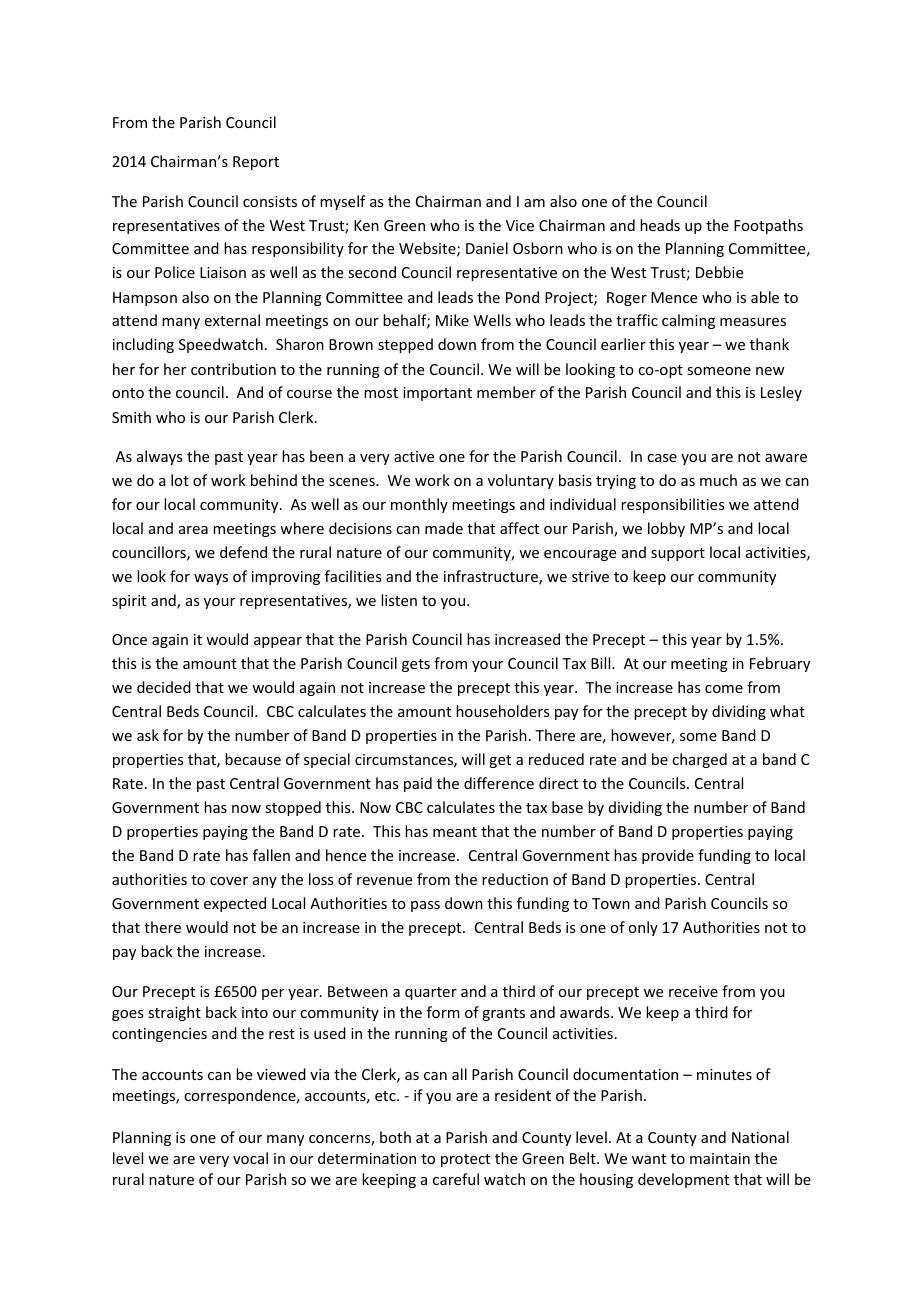  Describe the element at coordinates (229, 881) in the image. I see `cover` at that location.
